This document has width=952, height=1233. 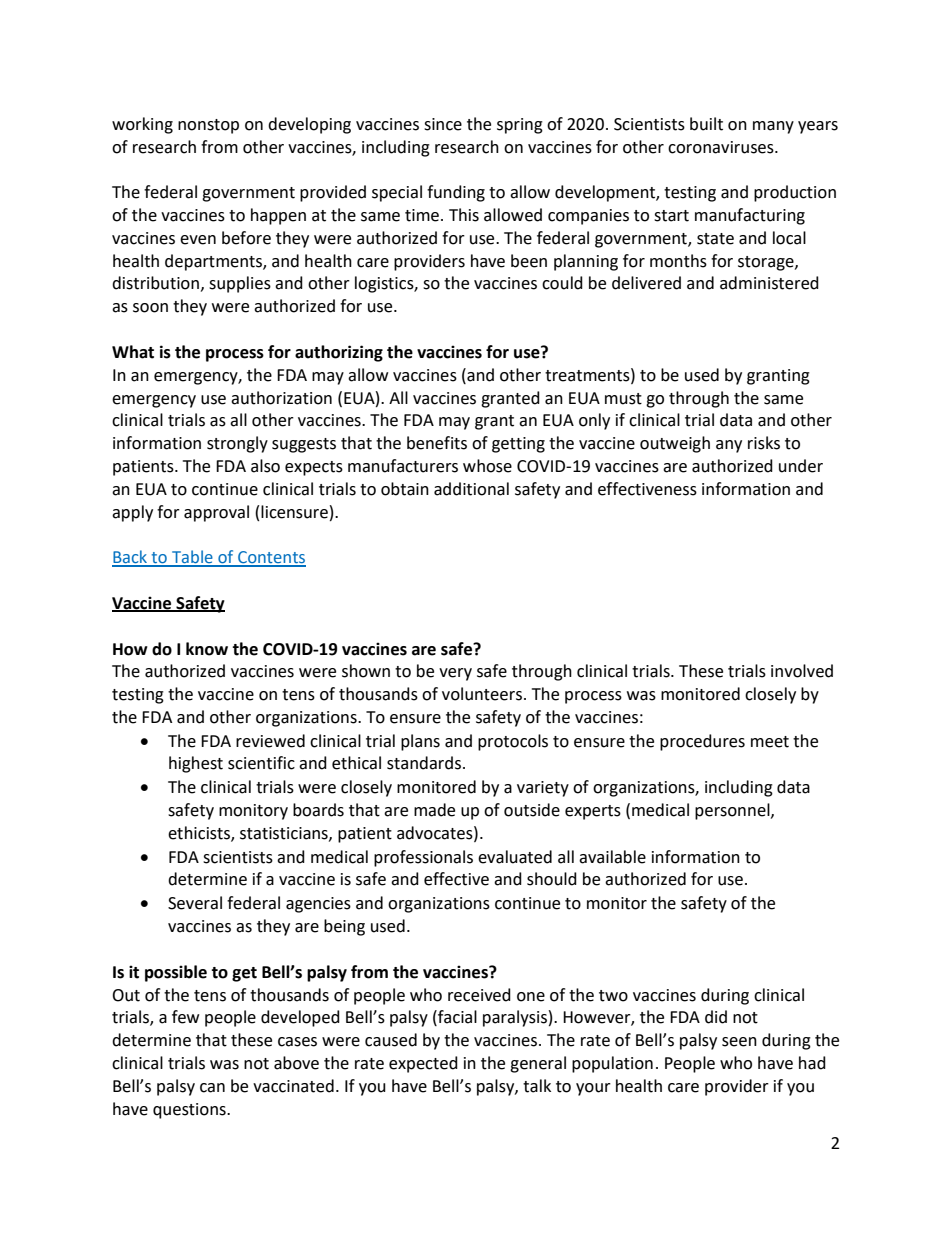 I want to click on involved, so click(x=802, y=671).
